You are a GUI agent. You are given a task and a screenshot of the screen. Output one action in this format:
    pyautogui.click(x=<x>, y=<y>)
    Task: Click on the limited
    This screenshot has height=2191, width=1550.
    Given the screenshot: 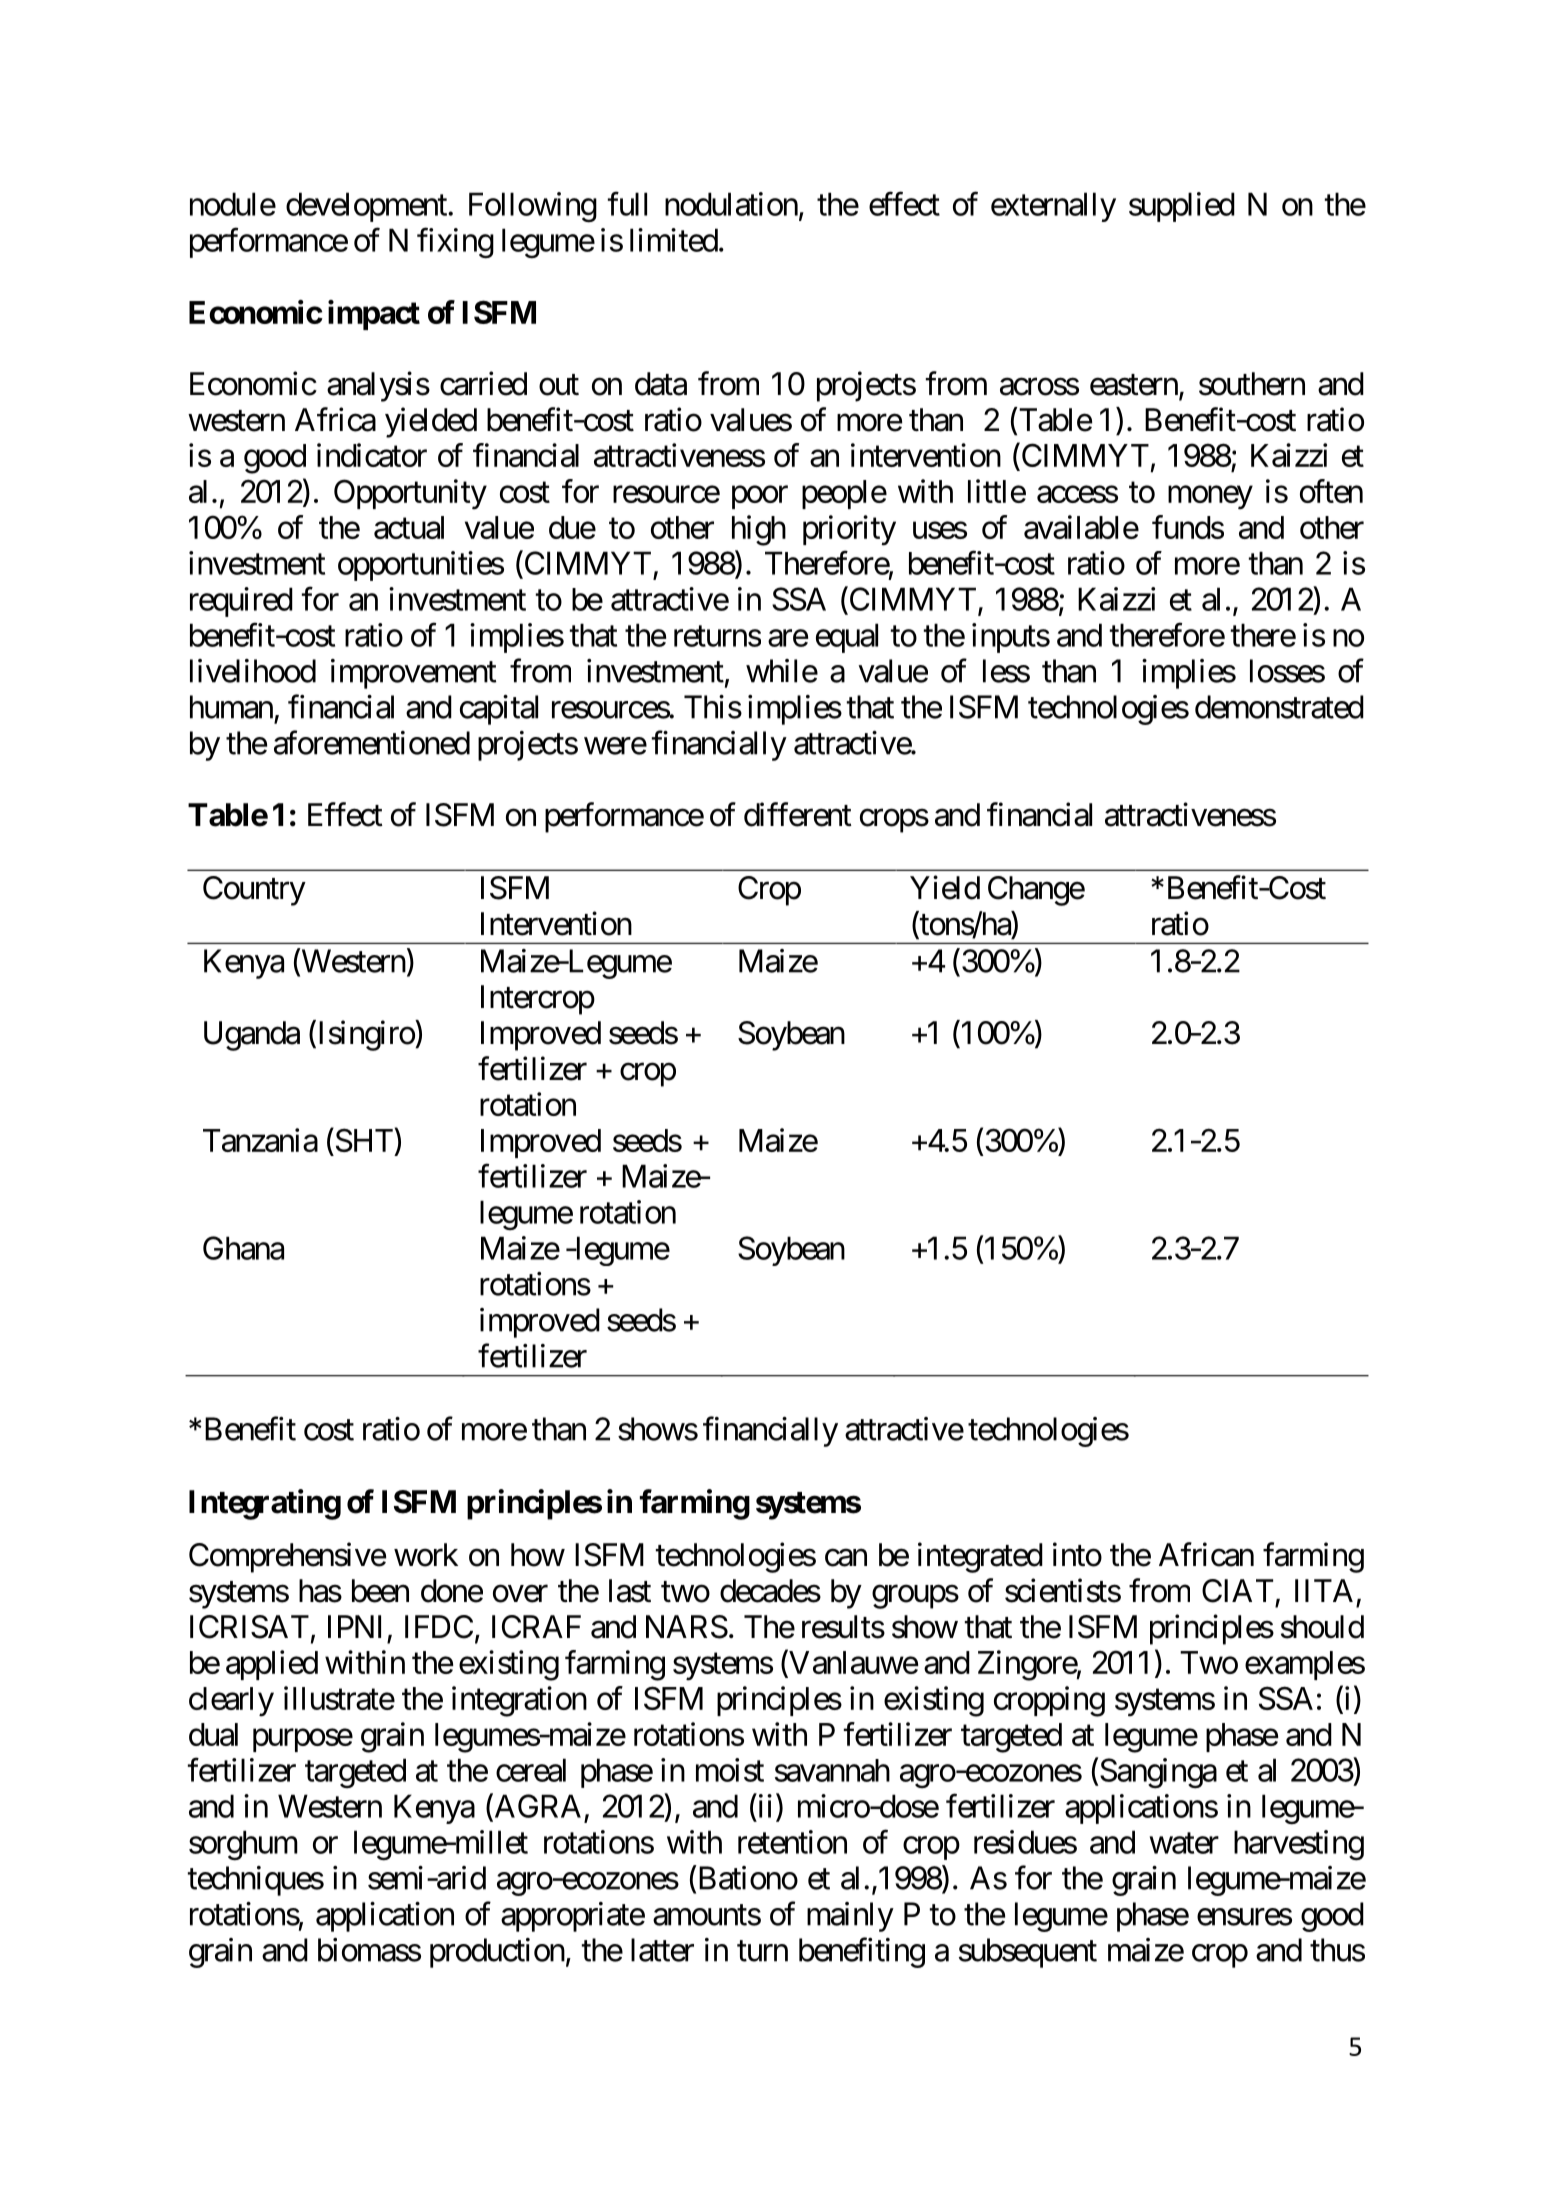 What is the action you would take?
    pyautogui.click(x=674, y=240)
